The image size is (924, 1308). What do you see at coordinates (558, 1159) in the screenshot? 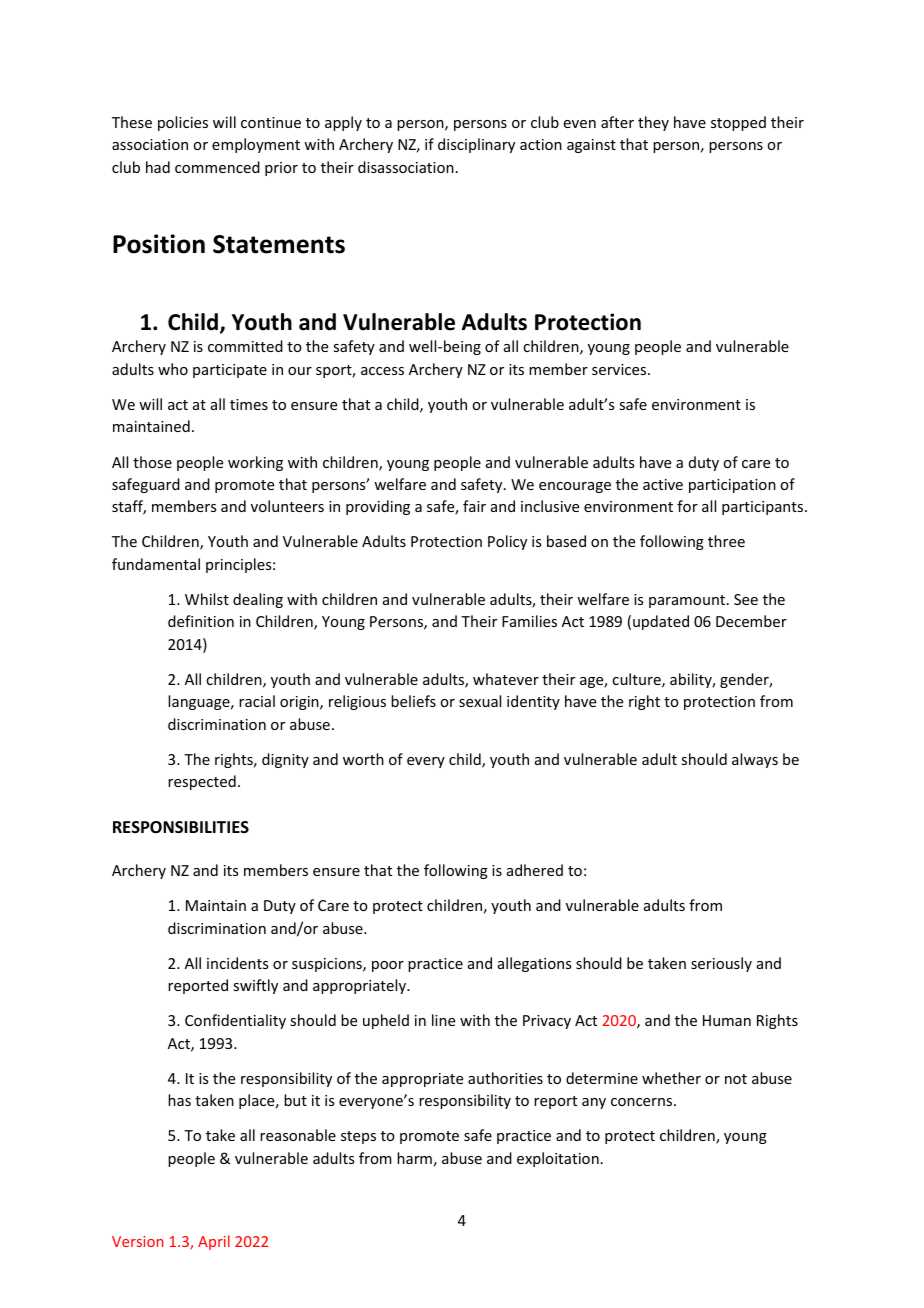
I see `exploitation` at bounding box center [558, 1159].
